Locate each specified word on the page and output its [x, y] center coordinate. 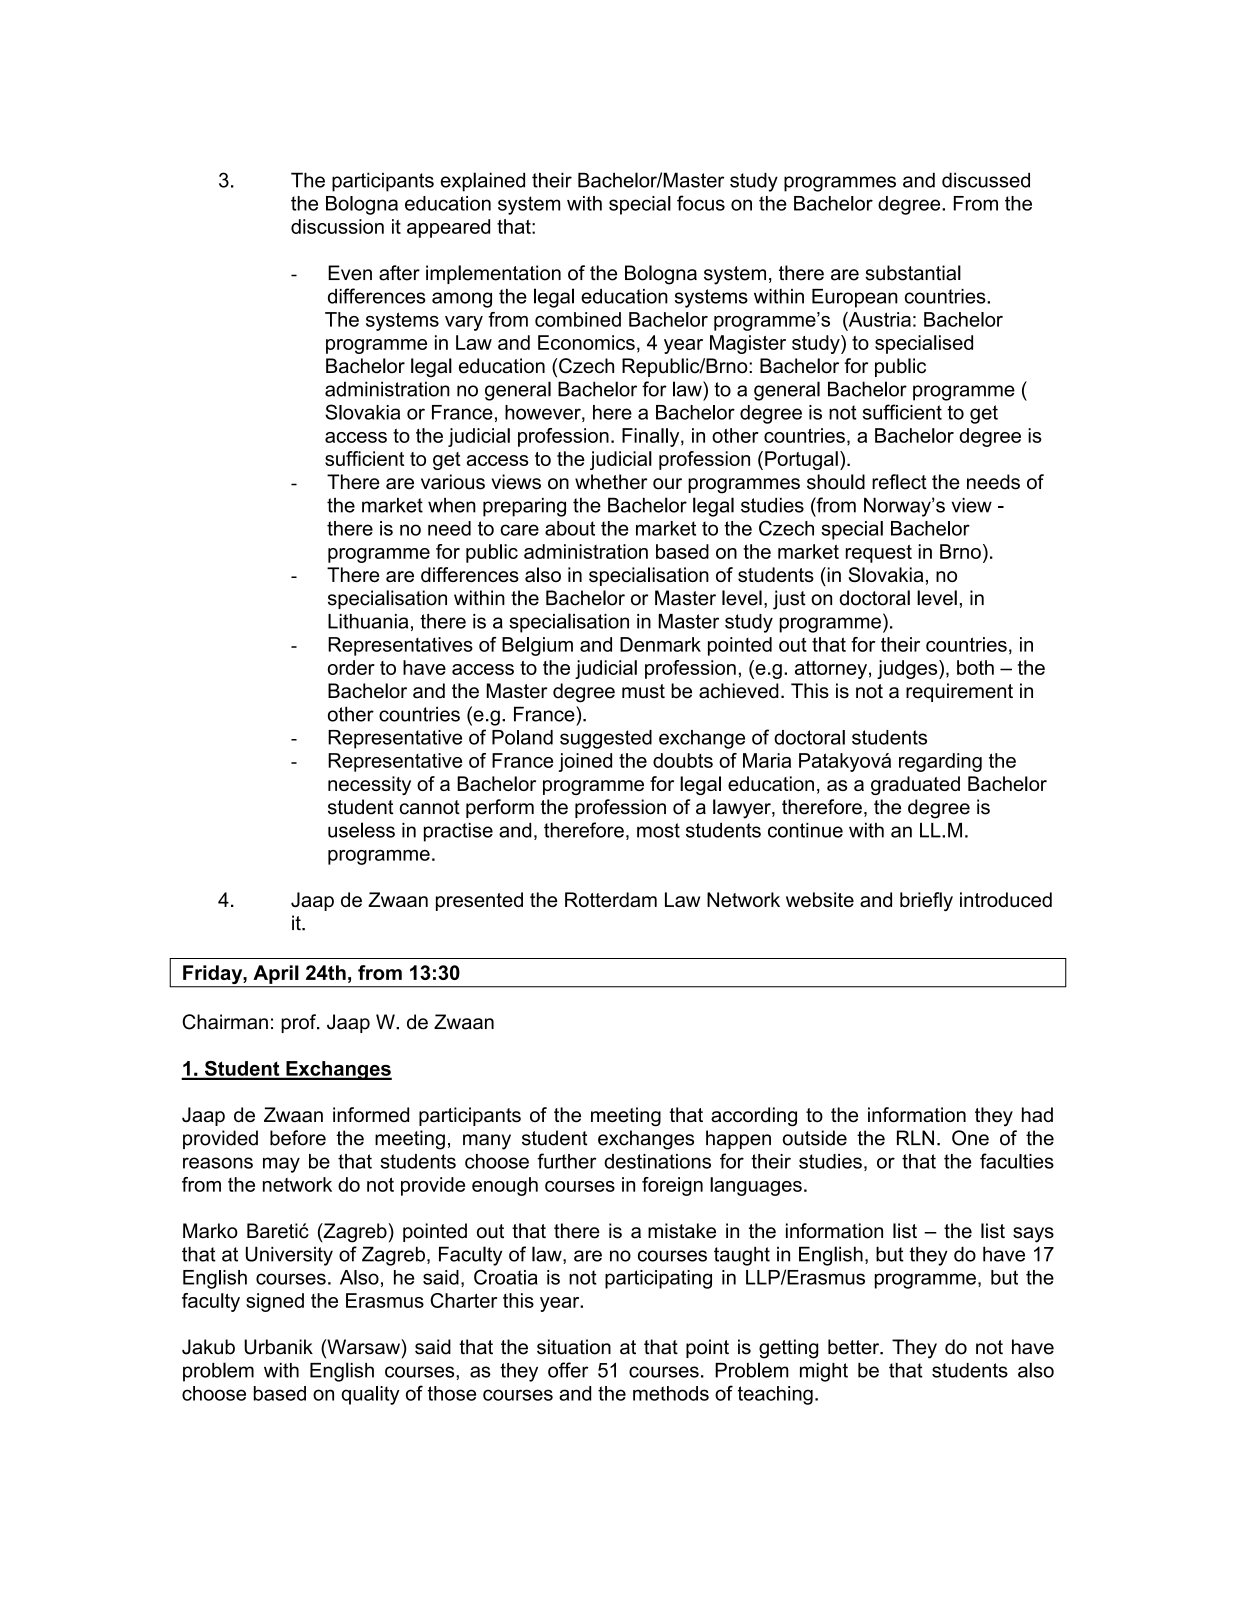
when [452, 505]
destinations [657, 1161]
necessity [369, 785]
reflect [899, 482]
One [970, 1138]
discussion [337, 226]
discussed [986, 180]
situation [574, 1347]
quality [370, 1395]
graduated [915, 785]
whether [611, 482]
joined [585, 762]
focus [701, 203]
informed [371, 1115]
